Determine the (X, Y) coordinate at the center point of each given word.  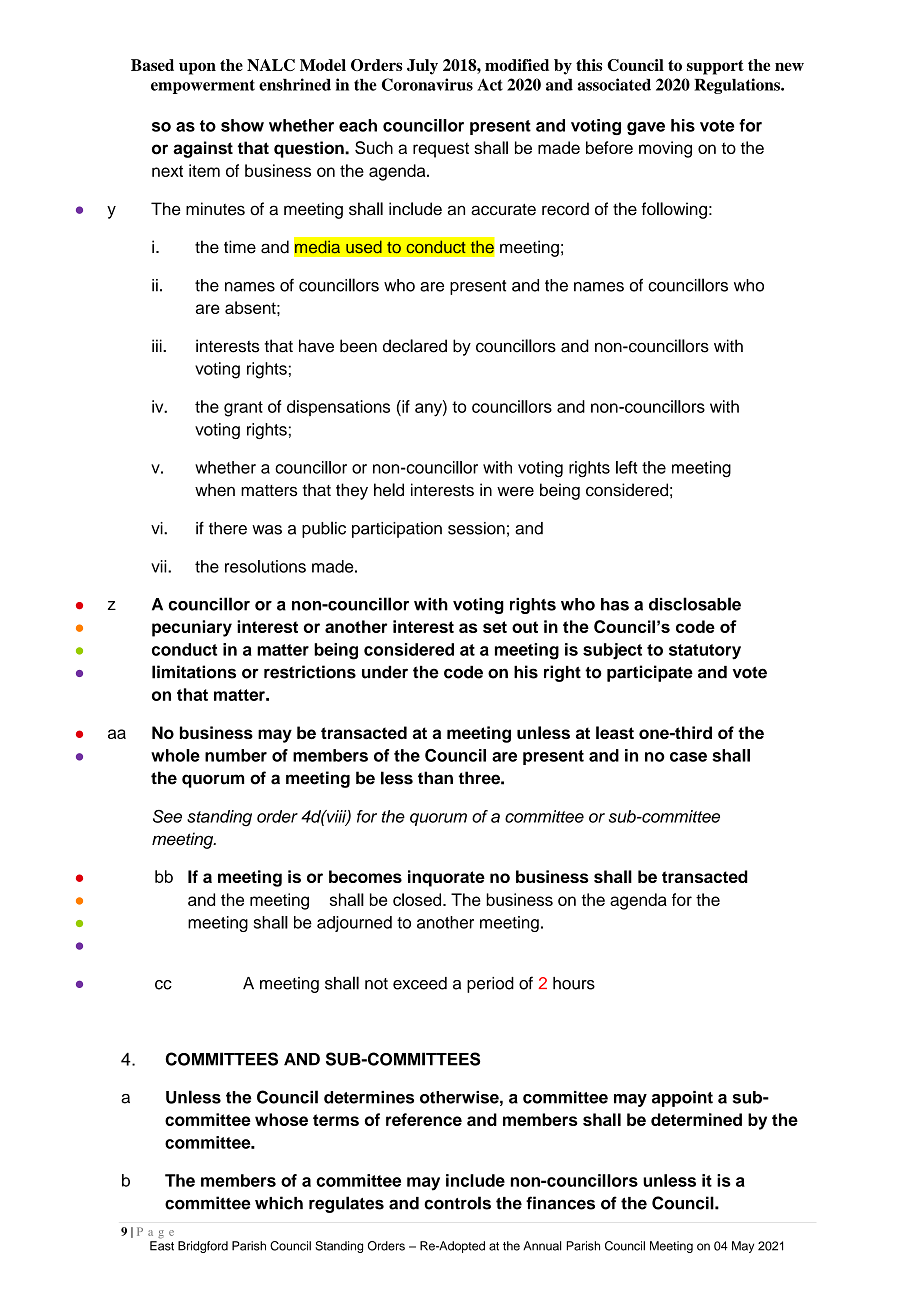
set (495, 627)
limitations (194, 672)
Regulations (738, 86)
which (279, 1203)
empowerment (203, 86)
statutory (705, 652)
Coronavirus (427, 84)
